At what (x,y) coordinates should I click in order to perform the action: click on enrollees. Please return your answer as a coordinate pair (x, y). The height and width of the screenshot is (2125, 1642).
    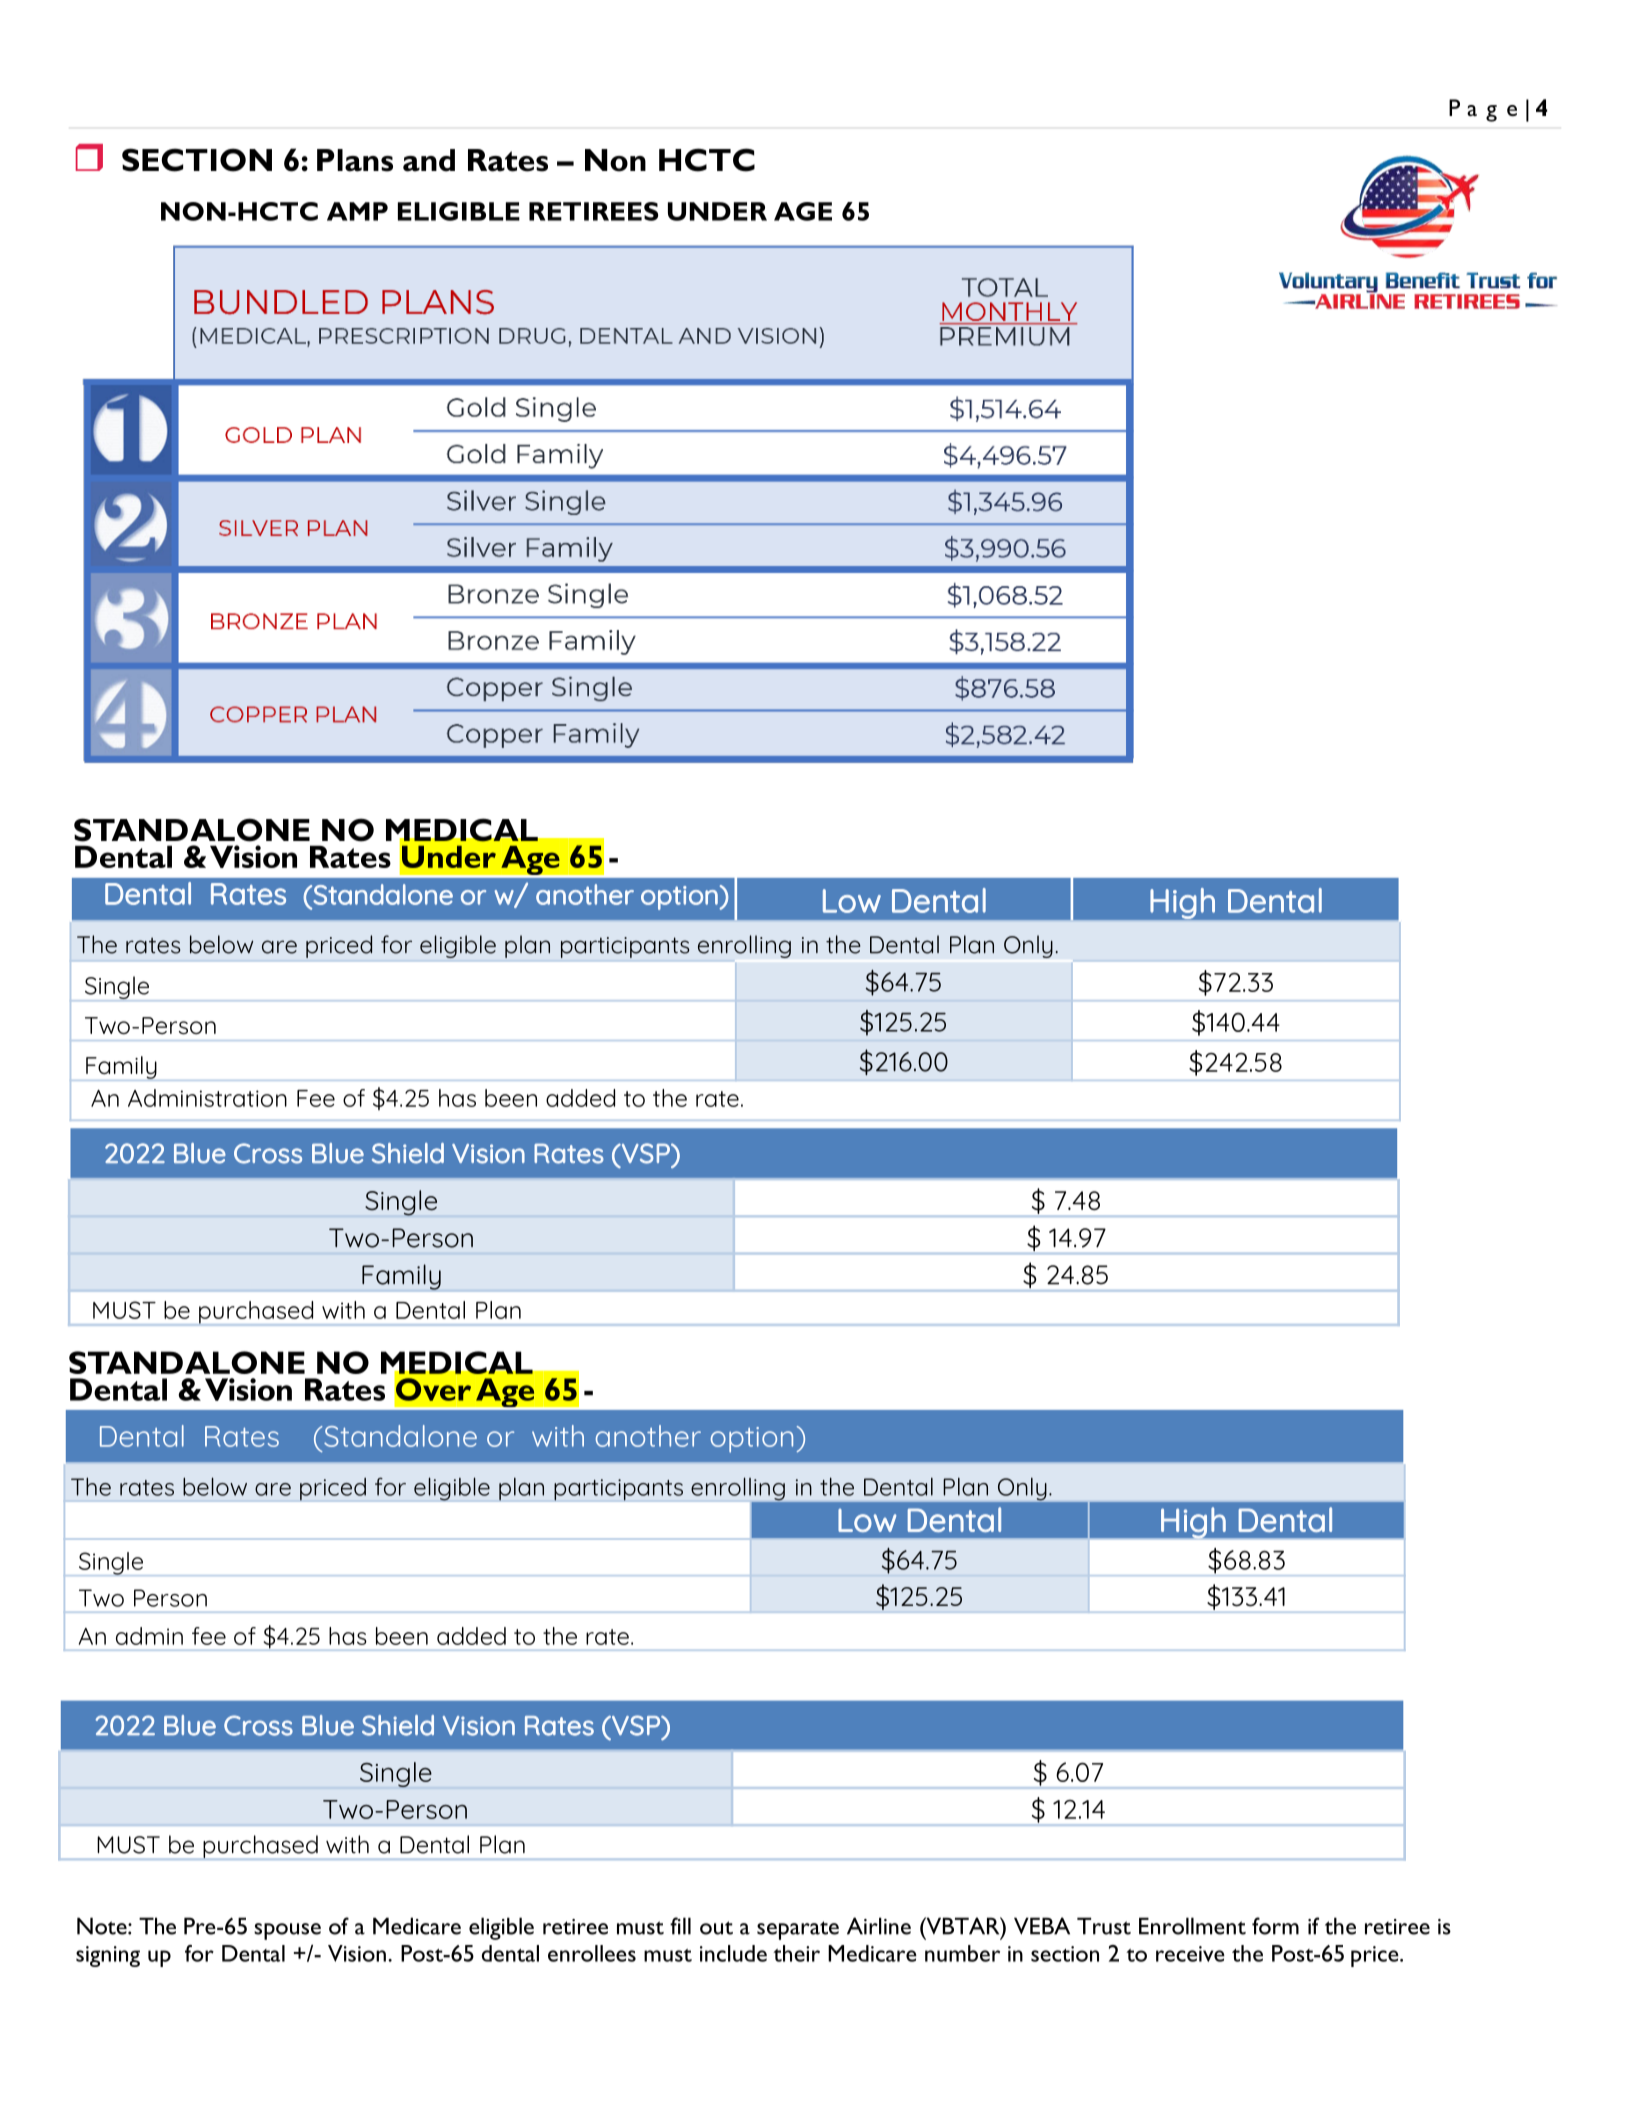
    Looking at the image, I should click on (592, 1953).
